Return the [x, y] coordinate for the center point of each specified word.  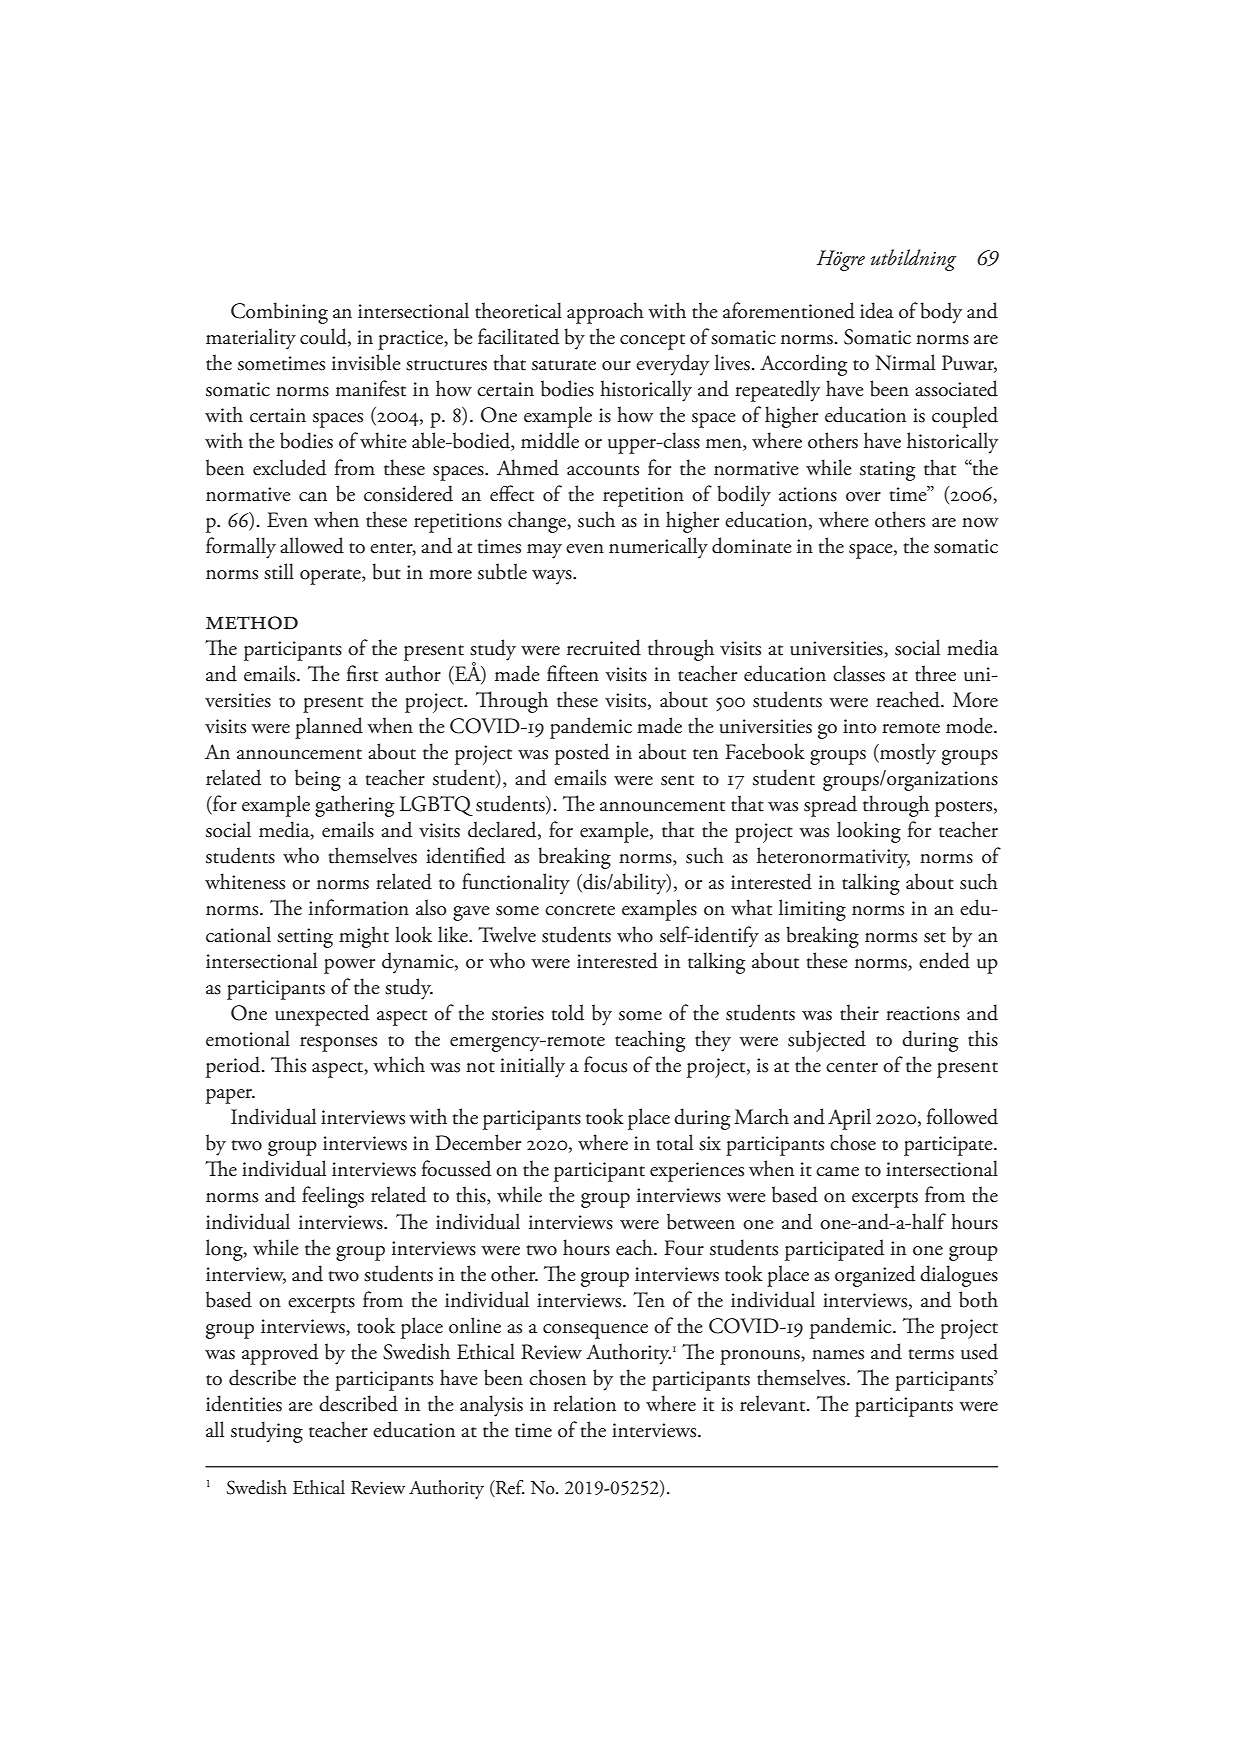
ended [944, 960]
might [364, 937]
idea [877, 310]
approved [280, 1354]
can [313, 497]
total [674, 1142]
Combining [279, 313]
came [837, 1172]
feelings [333, 1197]
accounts [603, 470]
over [863, 497]
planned [329, 728]
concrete [580, 910]
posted [582, 754]
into [860, 726]
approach [605, 313]
